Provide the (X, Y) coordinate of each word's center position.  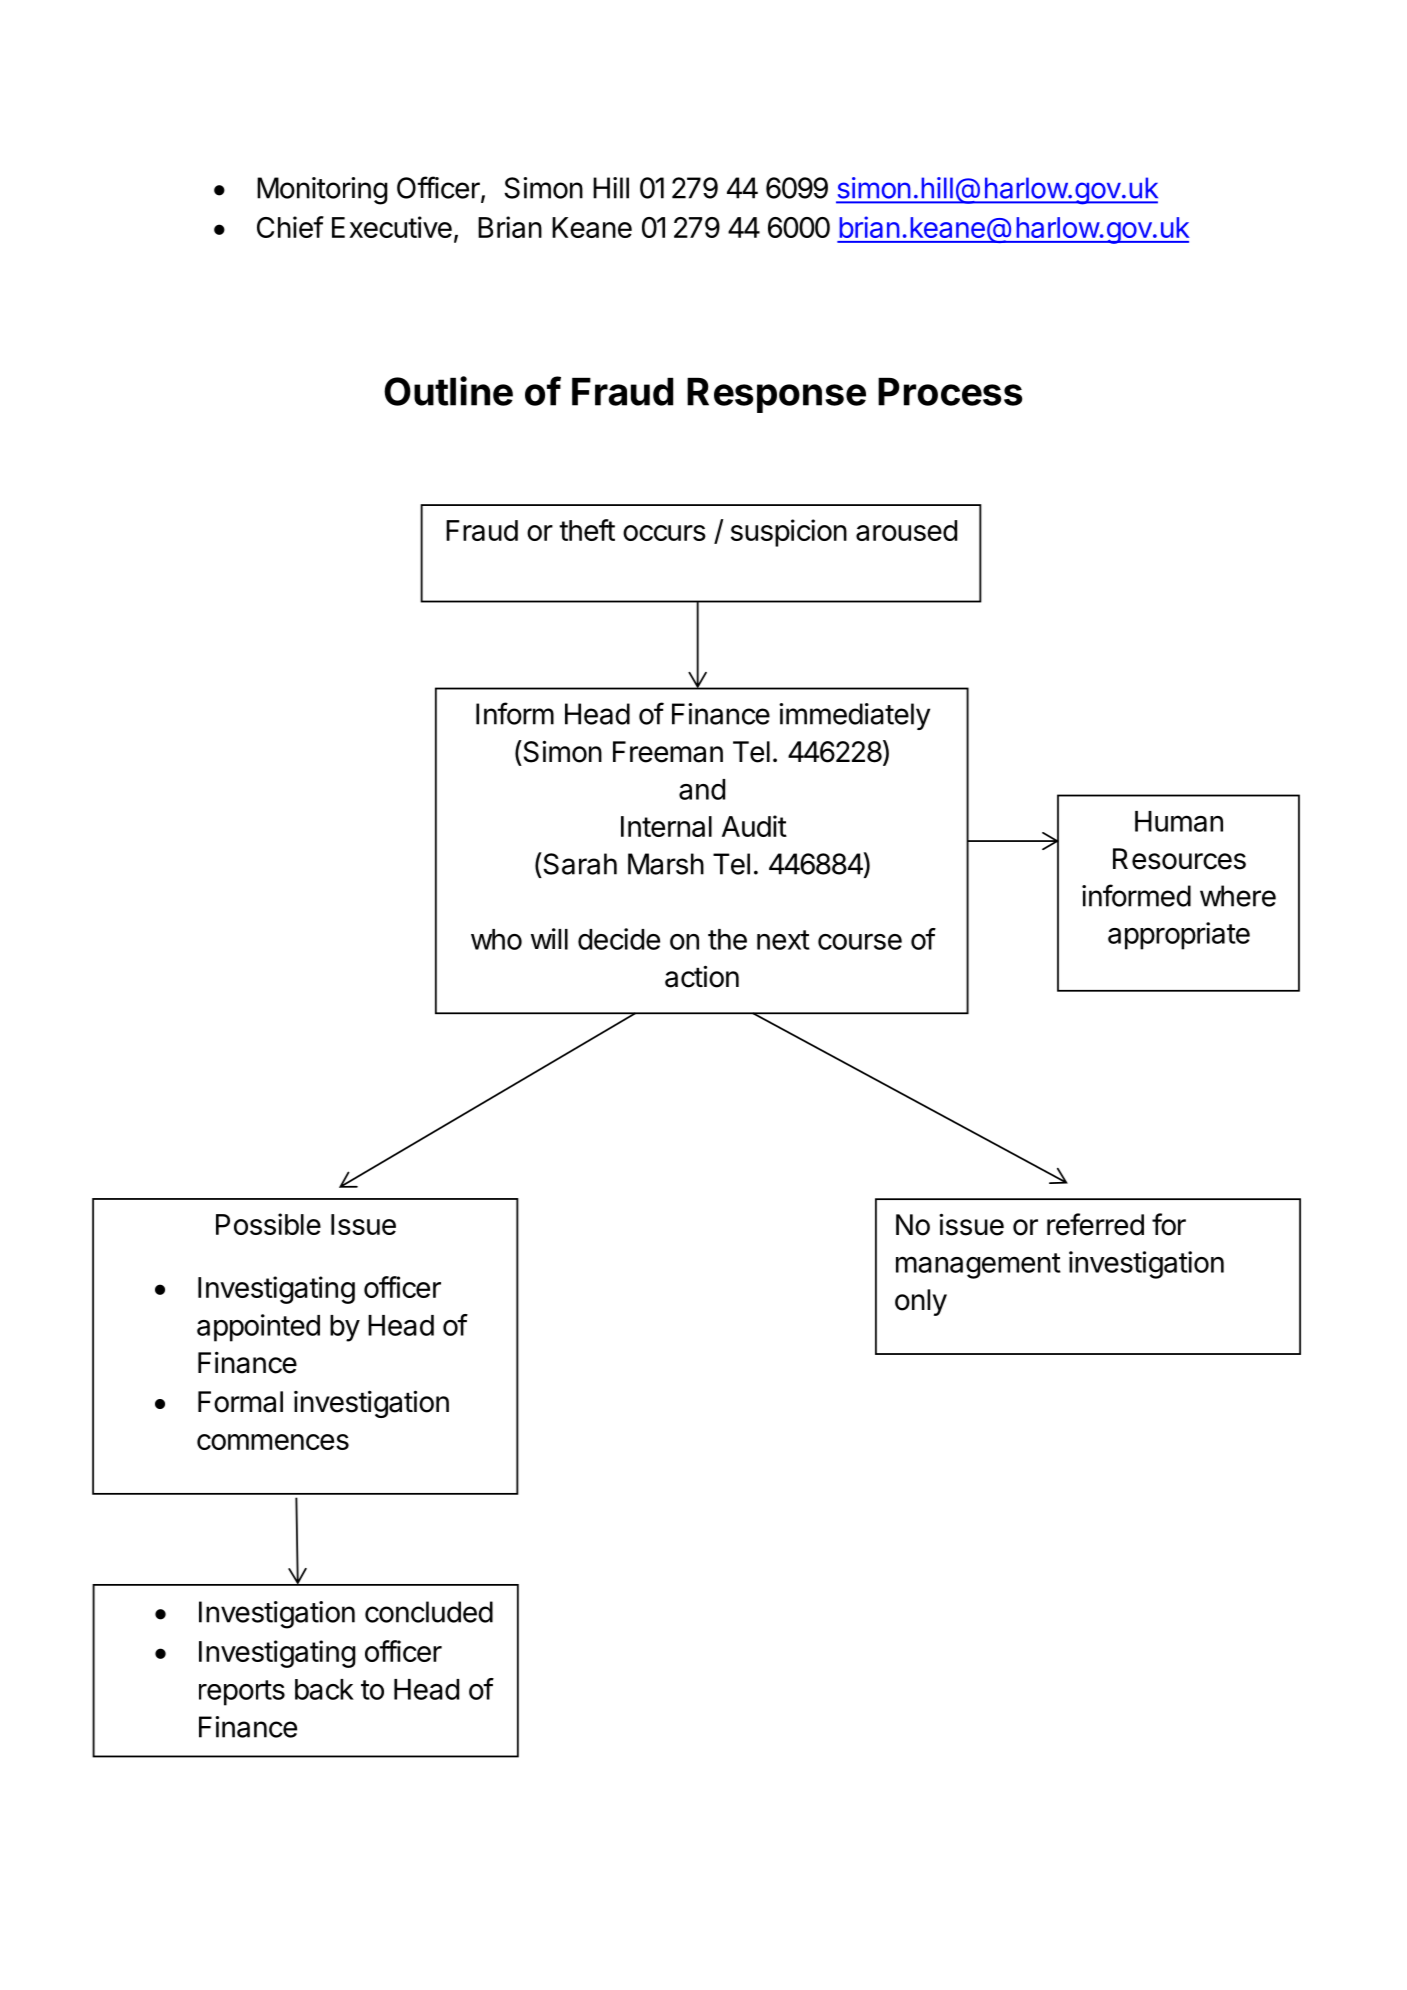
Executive (392, 227)
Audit (754, 826)
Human (1179, 821)
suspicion (789, 533)
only (921, 1302)
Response (776, 395)
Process (950, 392)
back (324, 1689)
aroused (906, 530)
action (702, 976)
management (978, 1266)
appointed (258, 1328)
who (496, 939)
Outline (448, 391)
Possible (268, 1224)
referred (1095, 1224)
